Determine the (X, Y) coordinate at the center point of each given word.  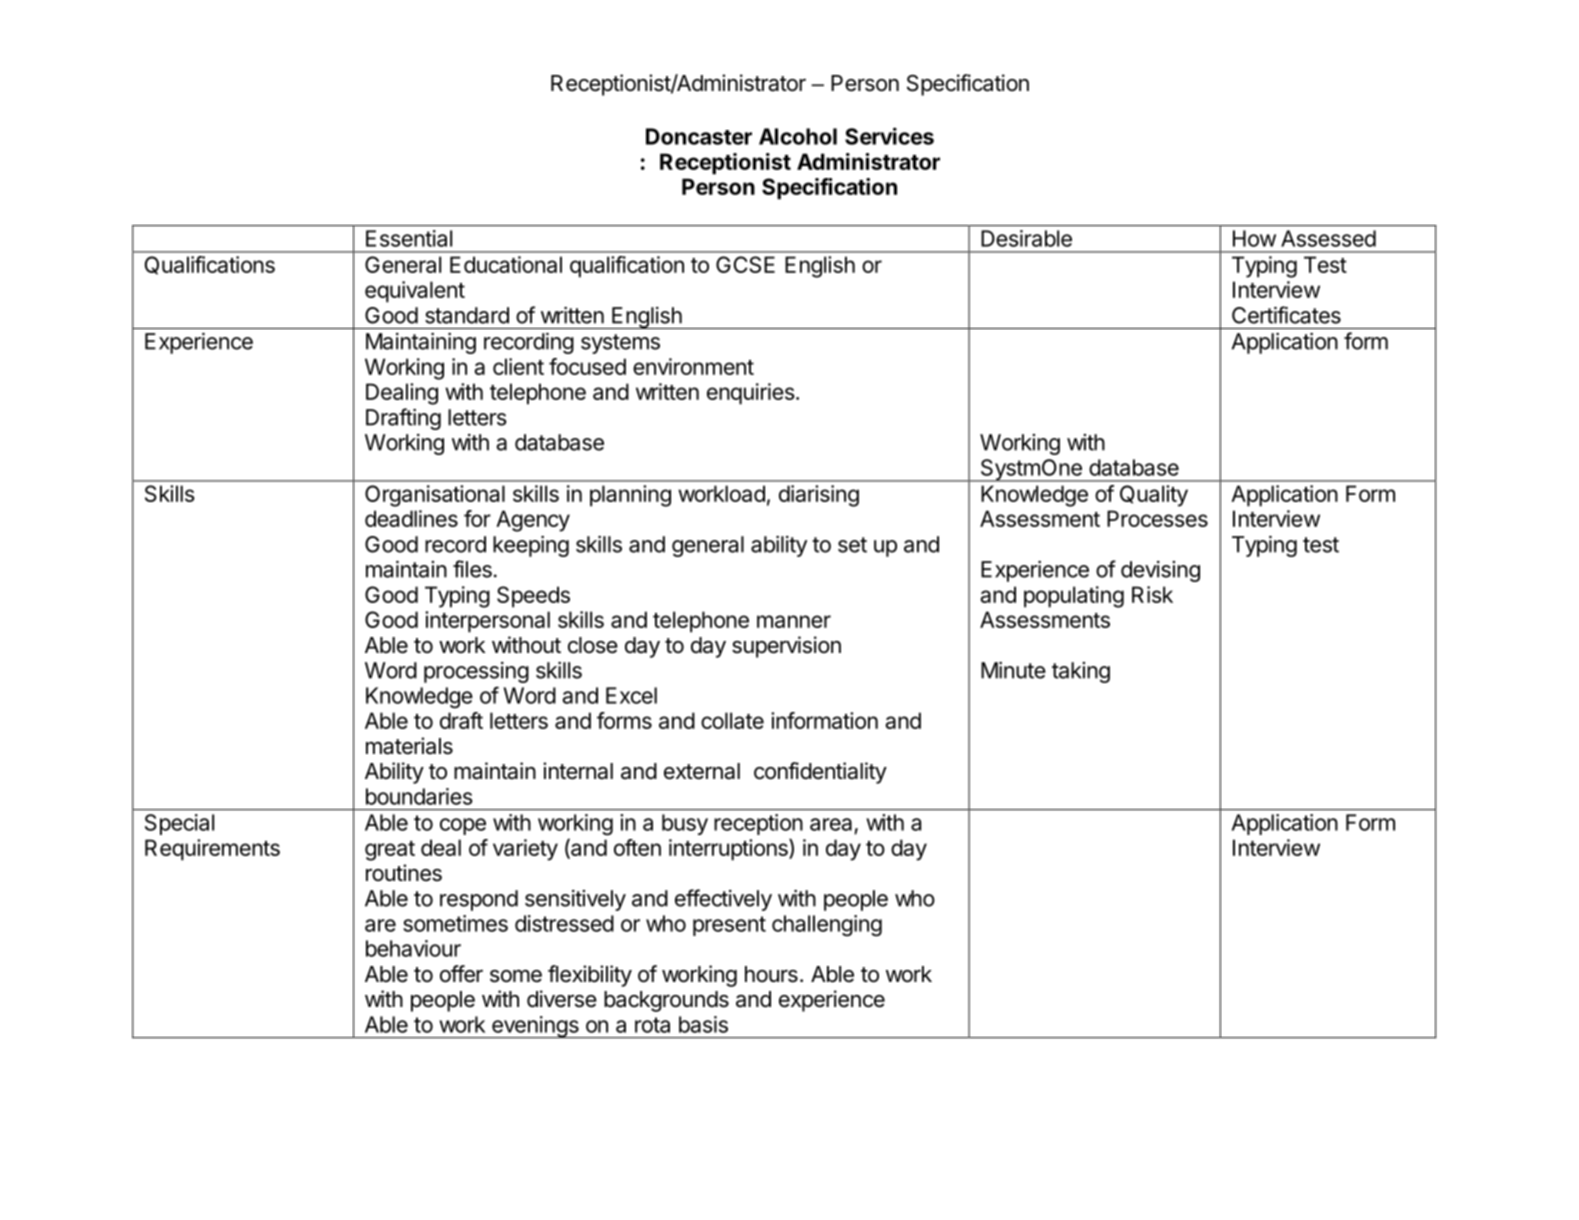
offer (461, 974)
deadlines (411, 518)
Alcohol (798, 136)
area (831, 824)
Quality (1154, 496)
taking (1081, 672)
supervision (786, 647)
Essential (409, 238)
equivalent (415, 292)
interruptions (729, 850)
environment (693, 366)
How (1254, 238)
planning (630, 496)
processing (476, 672)
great (390, 851)
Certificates (1286, 315)
